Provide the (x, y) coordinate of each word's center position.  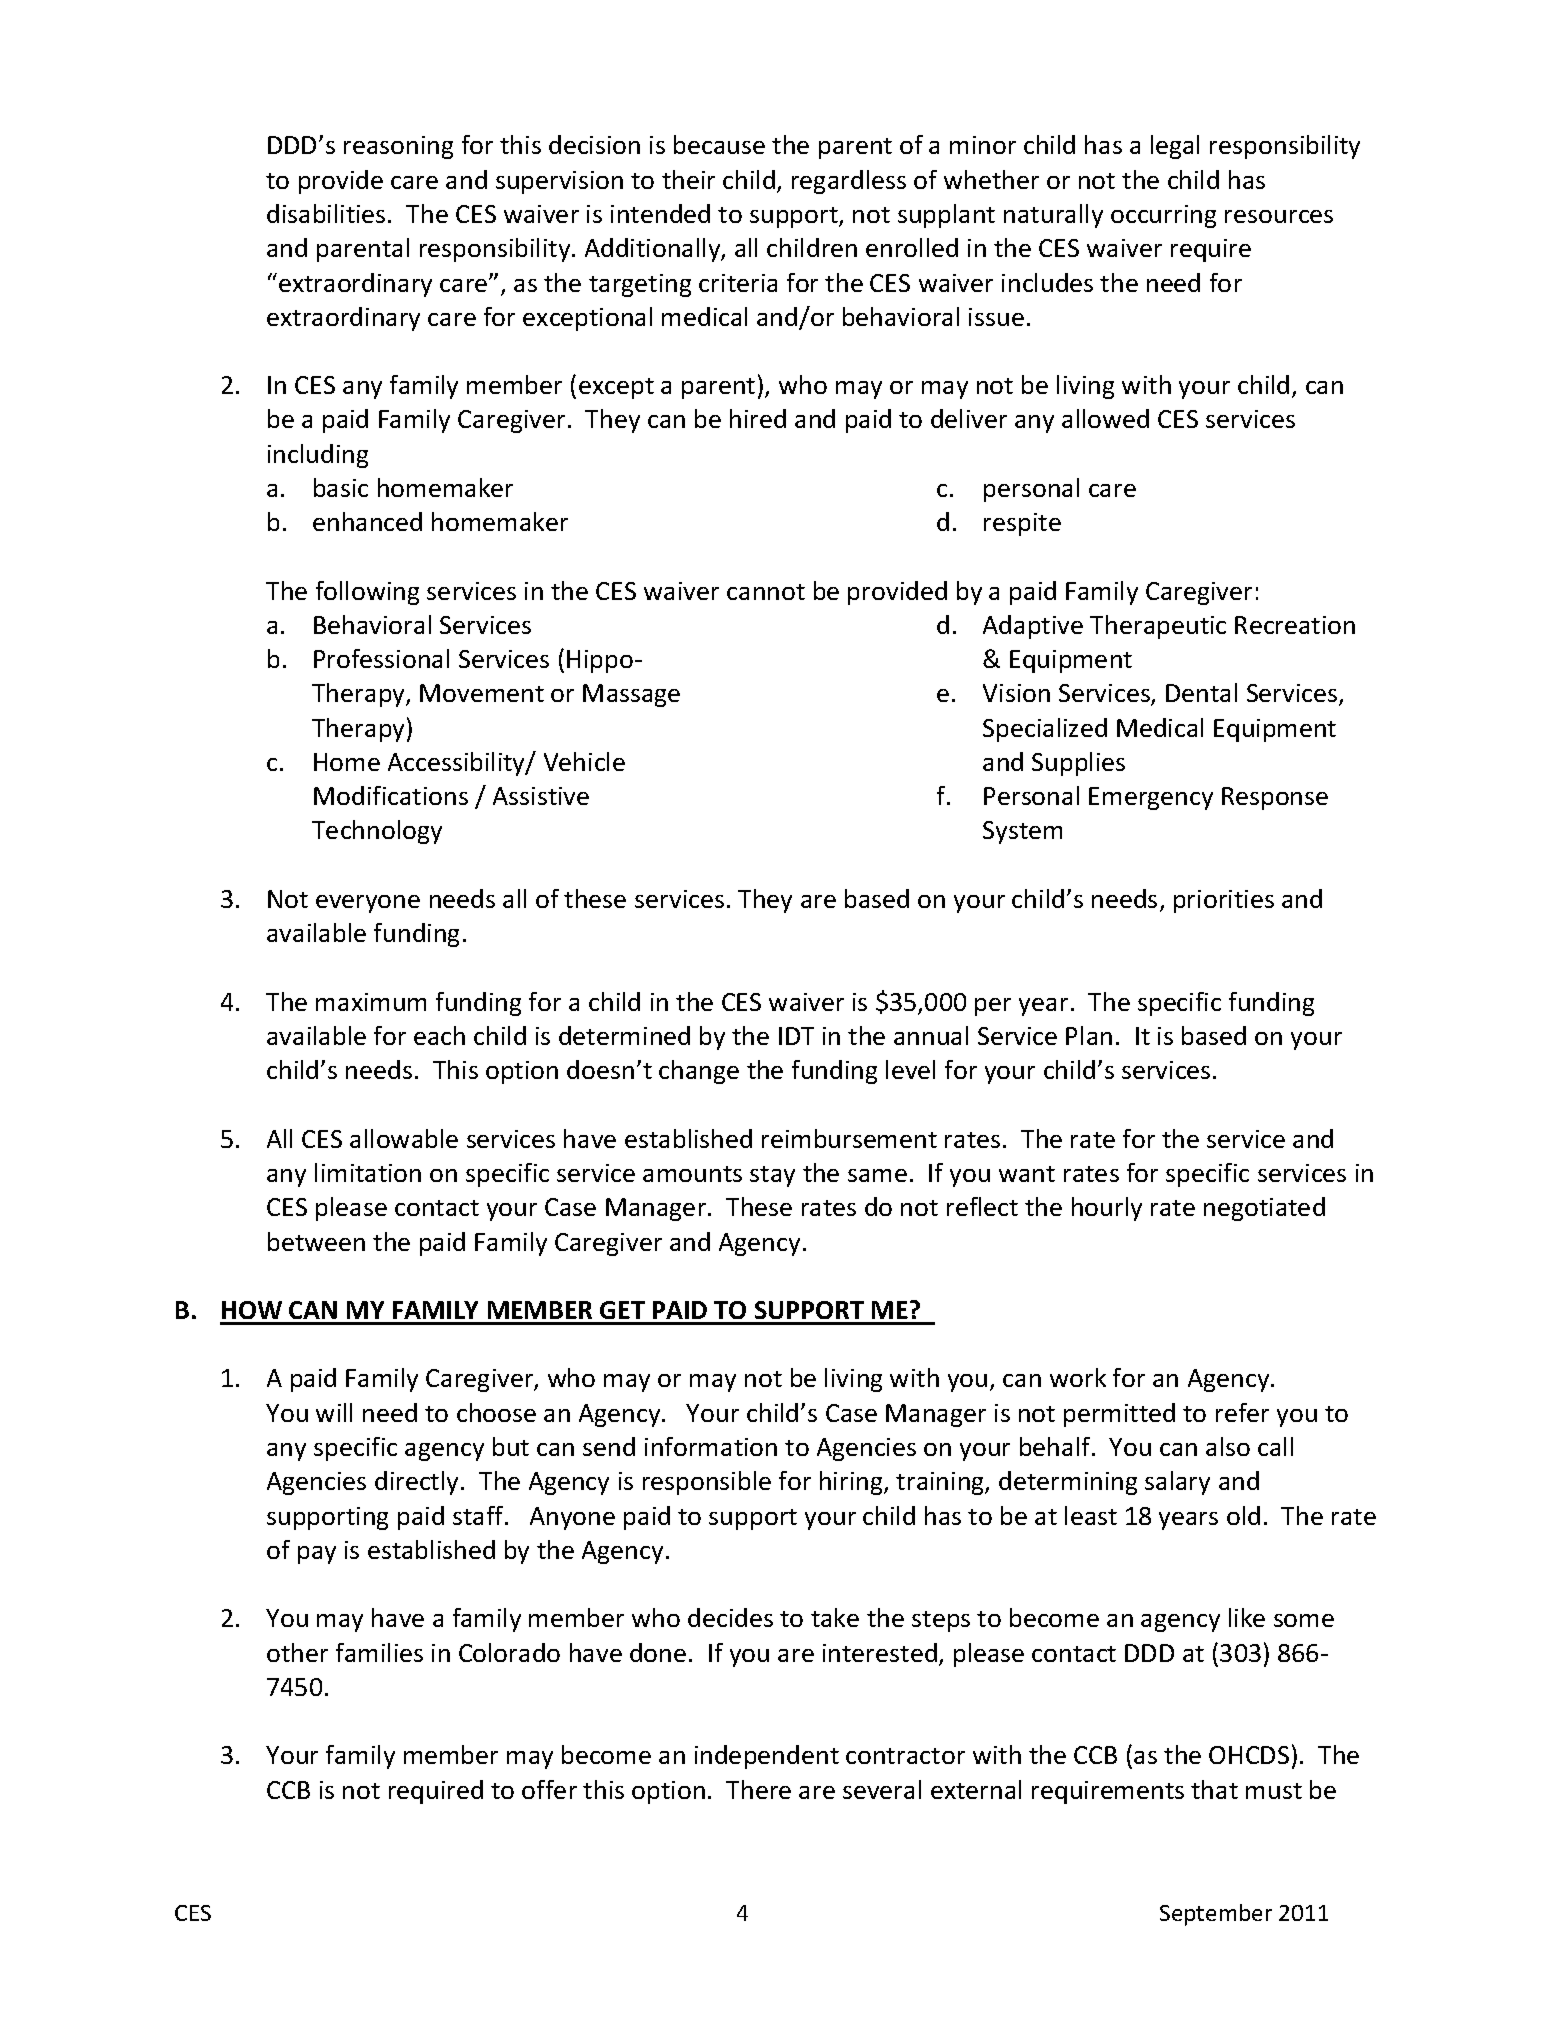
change (699, 1072)
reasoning (398, 147)
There (758, 1789)
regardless (849, 182)
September (1216, 1915)
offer (549, 1789)
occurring (1163, 216)
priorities (1224, 901)
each (439, 1035)
